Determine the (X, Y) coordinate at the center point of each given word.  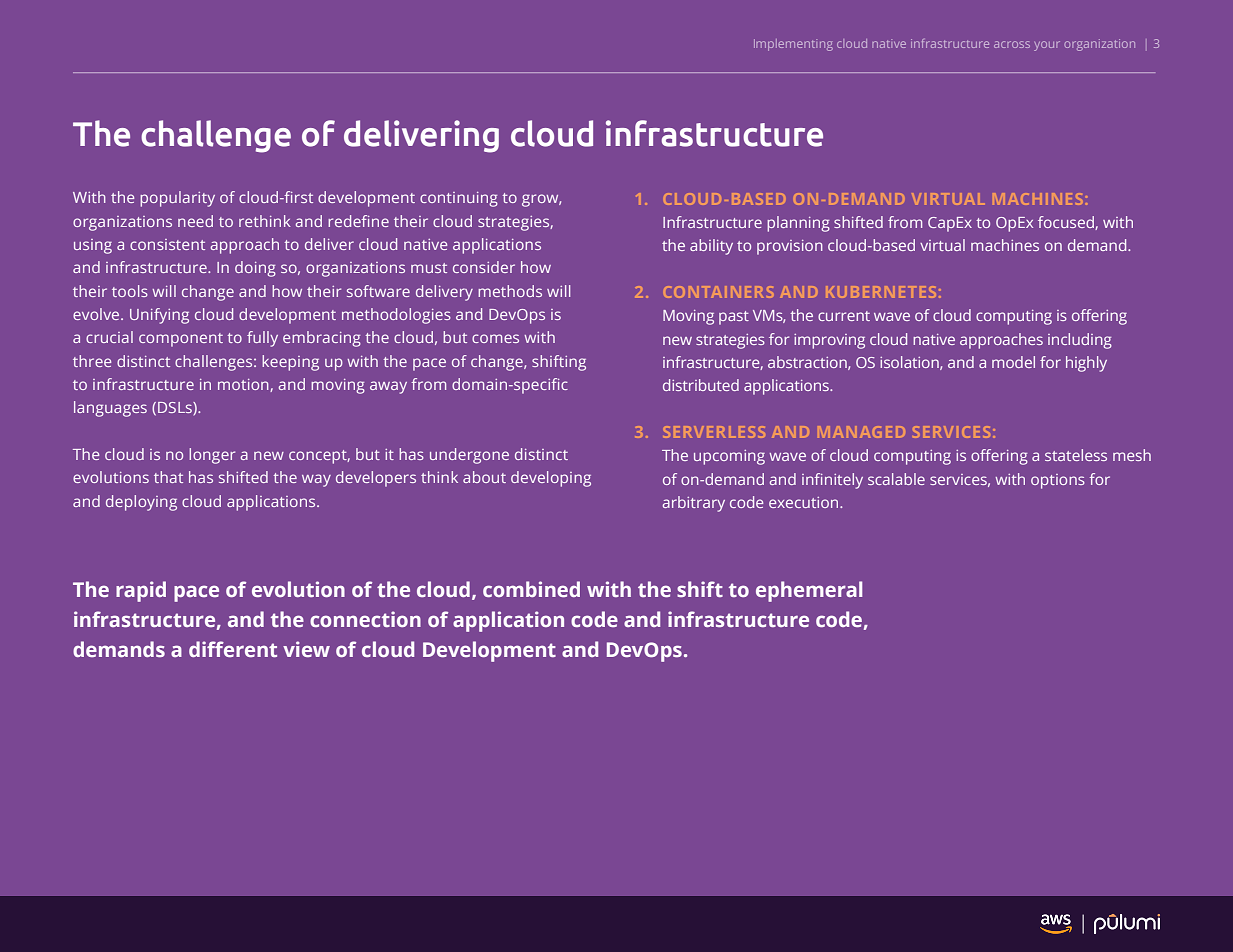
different (233, 649)
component (181, 340)
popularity (177, 199)
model (1013, 362)
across (1012, 44)
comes (495, 338)
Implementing (793, 45)
